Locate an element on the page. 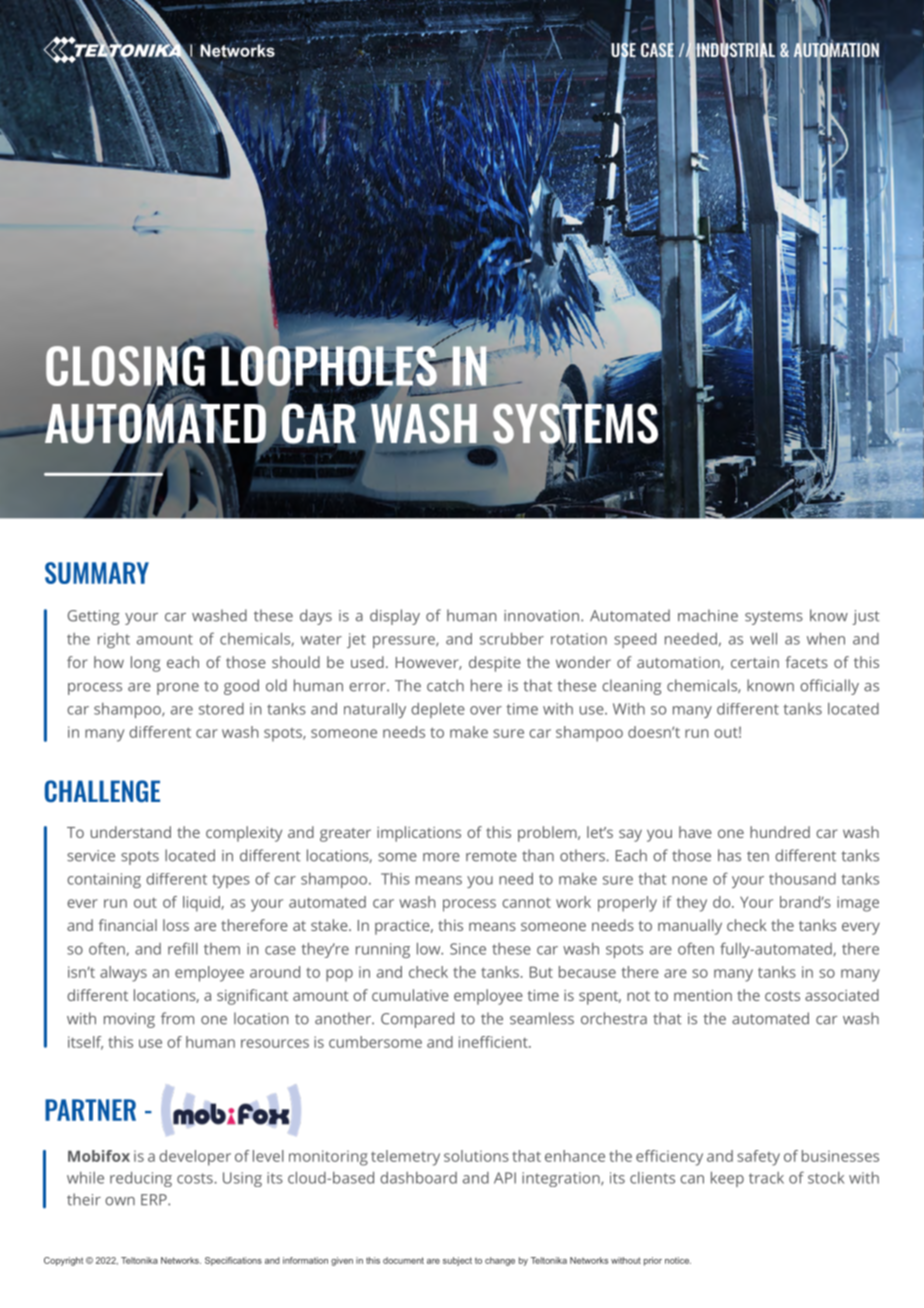 The width and height of the page is (924, 1308). implications is located at coordinates (419, 834).
